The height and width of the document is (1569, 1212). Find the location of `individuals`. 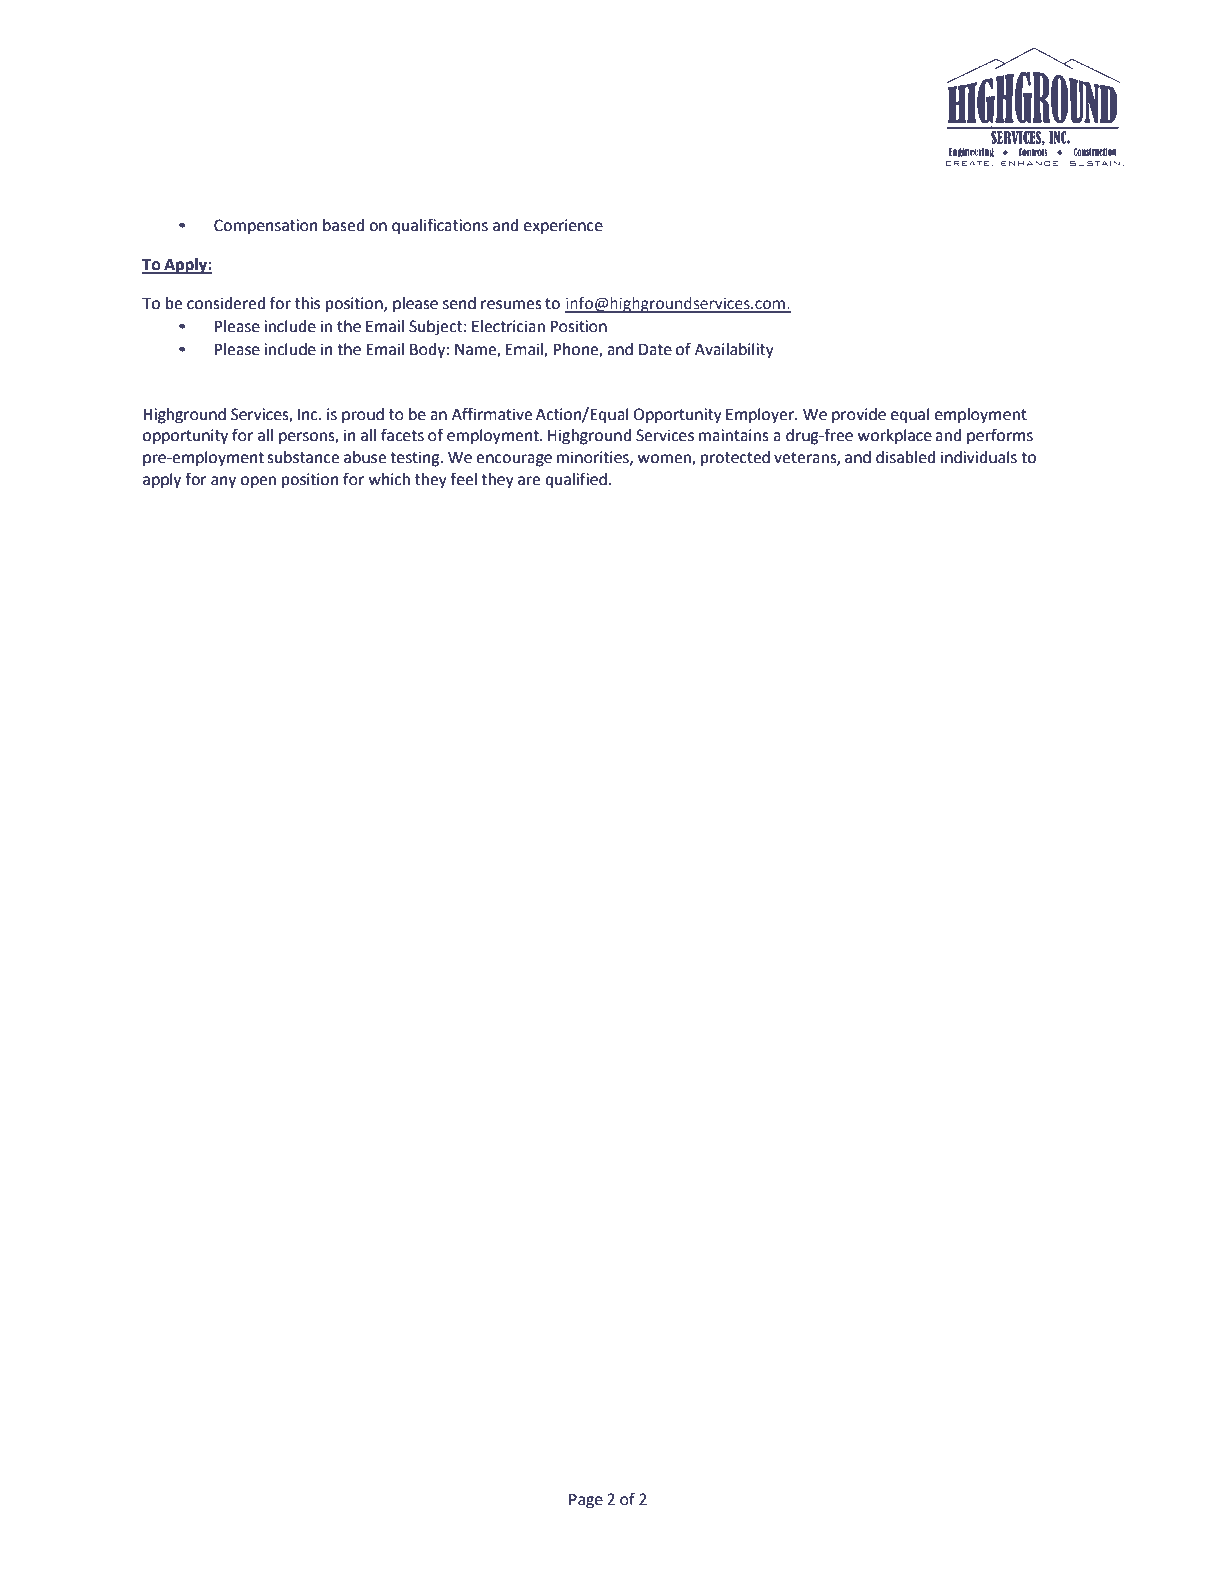

individuals is located at coordinates (979, 457).
